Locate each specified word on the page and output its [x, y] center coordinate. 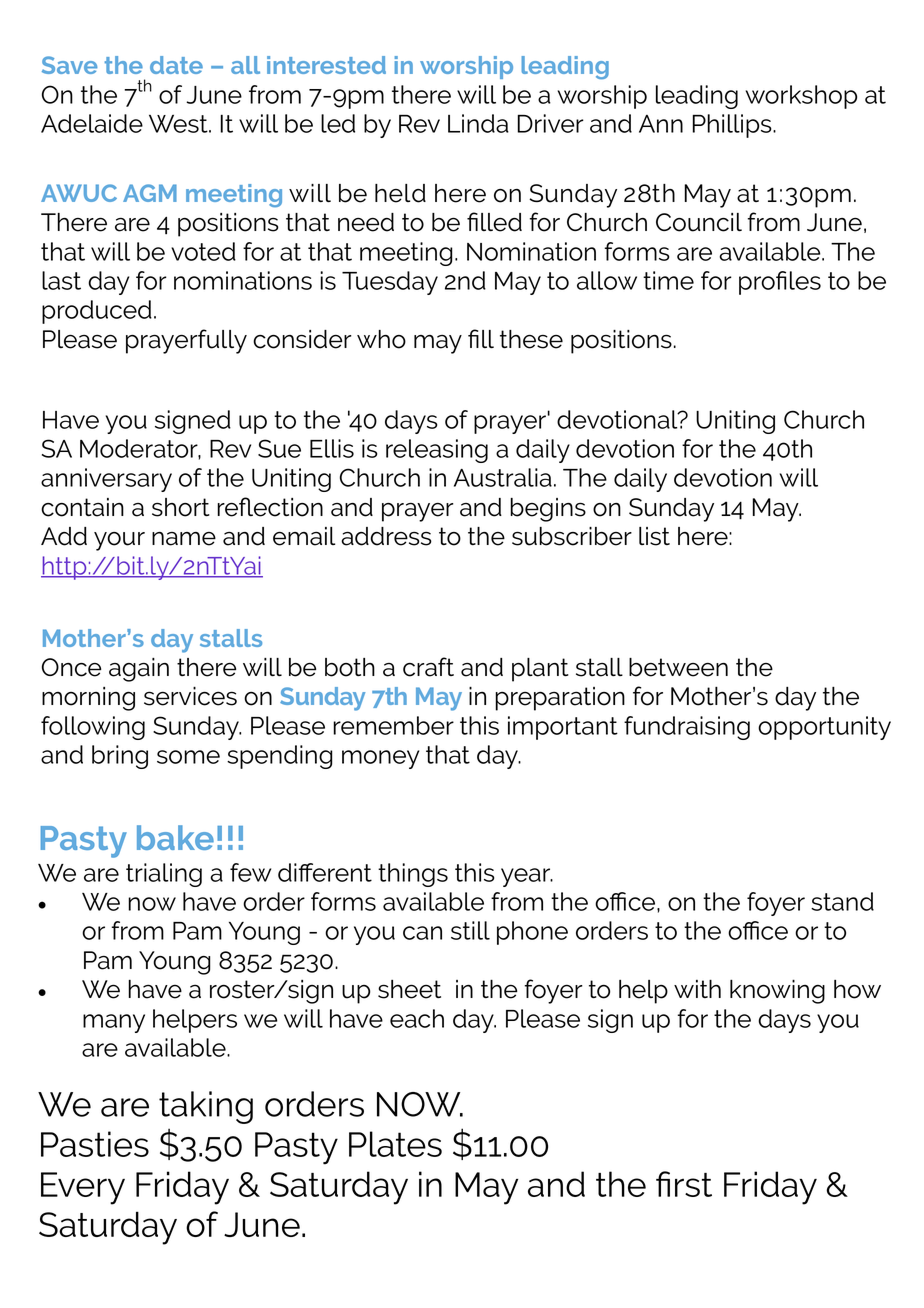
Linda [478, 123]
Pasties [95, 1144]
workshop [801, 97]
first [684, 1184]
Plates [395, 1144]
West [179, 123]
